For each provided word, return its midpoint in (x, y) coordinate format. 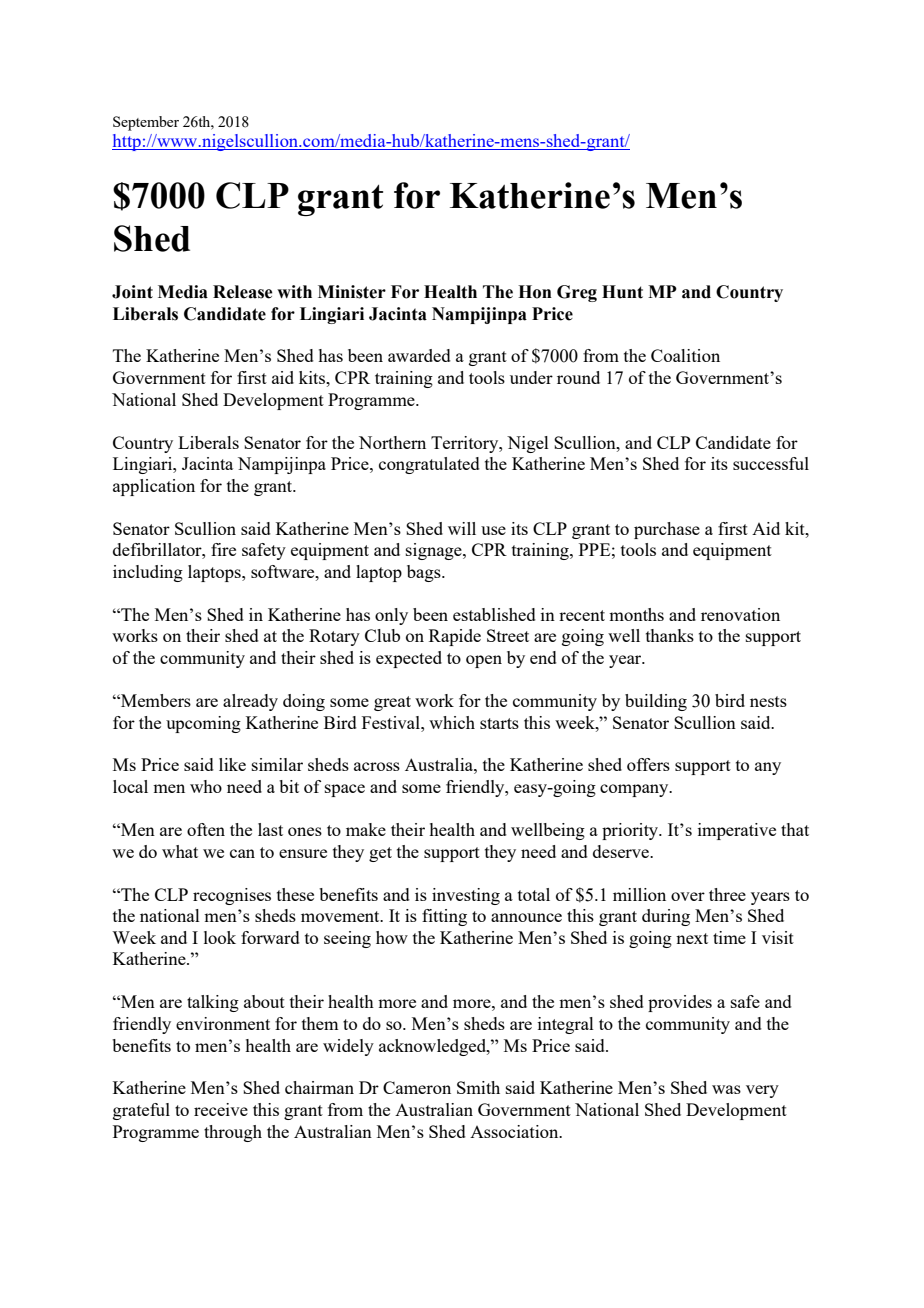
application (154, 487)
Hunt (622, 292)
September (146, 123)
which (452, 722)
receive (221, 1109)
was (726, 1089)
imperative (737, 831)
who (206, 786)
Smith (478, 1087)
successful (771, 463)
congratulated (429, 465)
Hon (535, 292)
